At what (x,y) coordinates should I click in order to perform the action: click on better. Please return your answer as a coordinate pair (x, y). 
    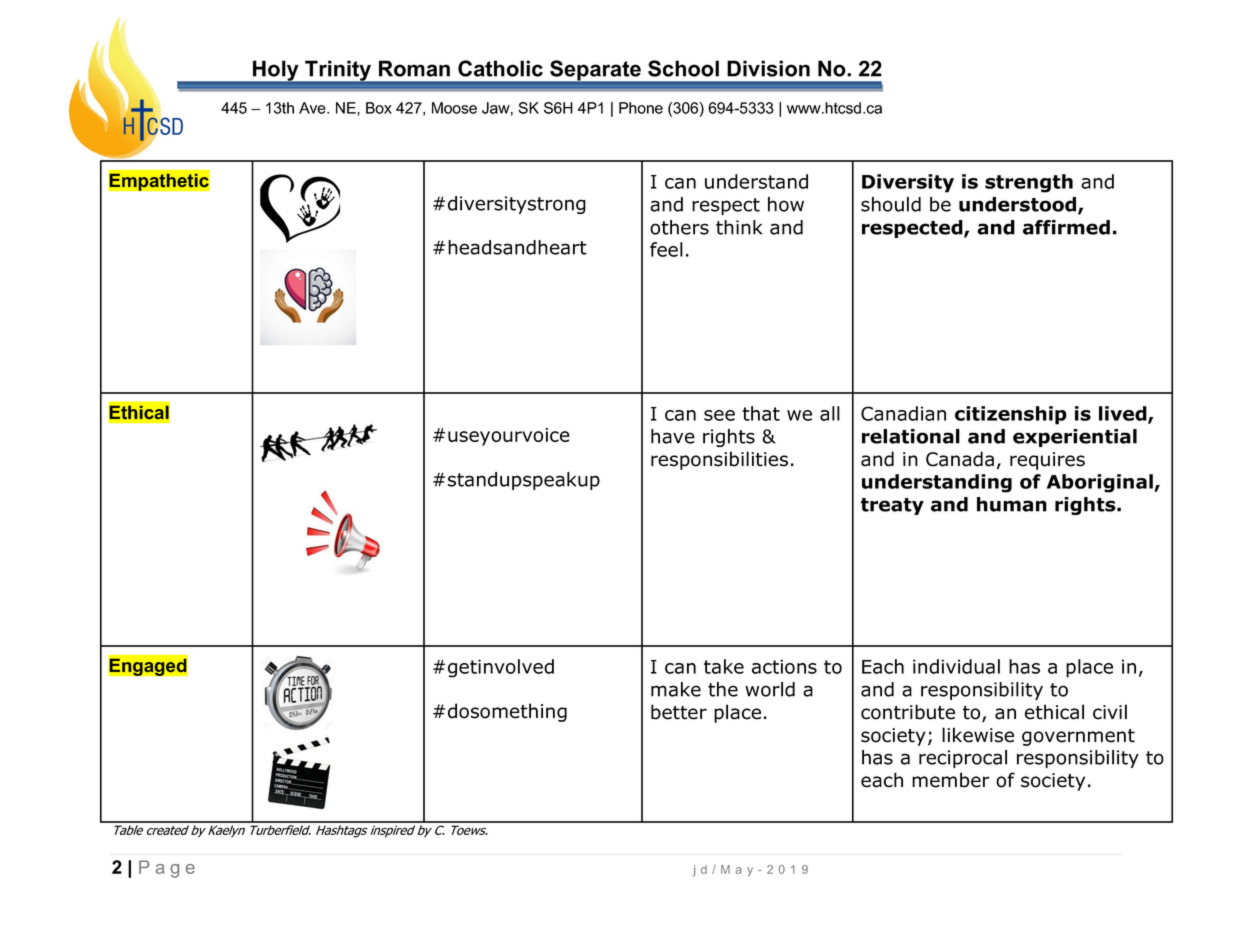
    Looking at the image, I should click on (679, 712).
